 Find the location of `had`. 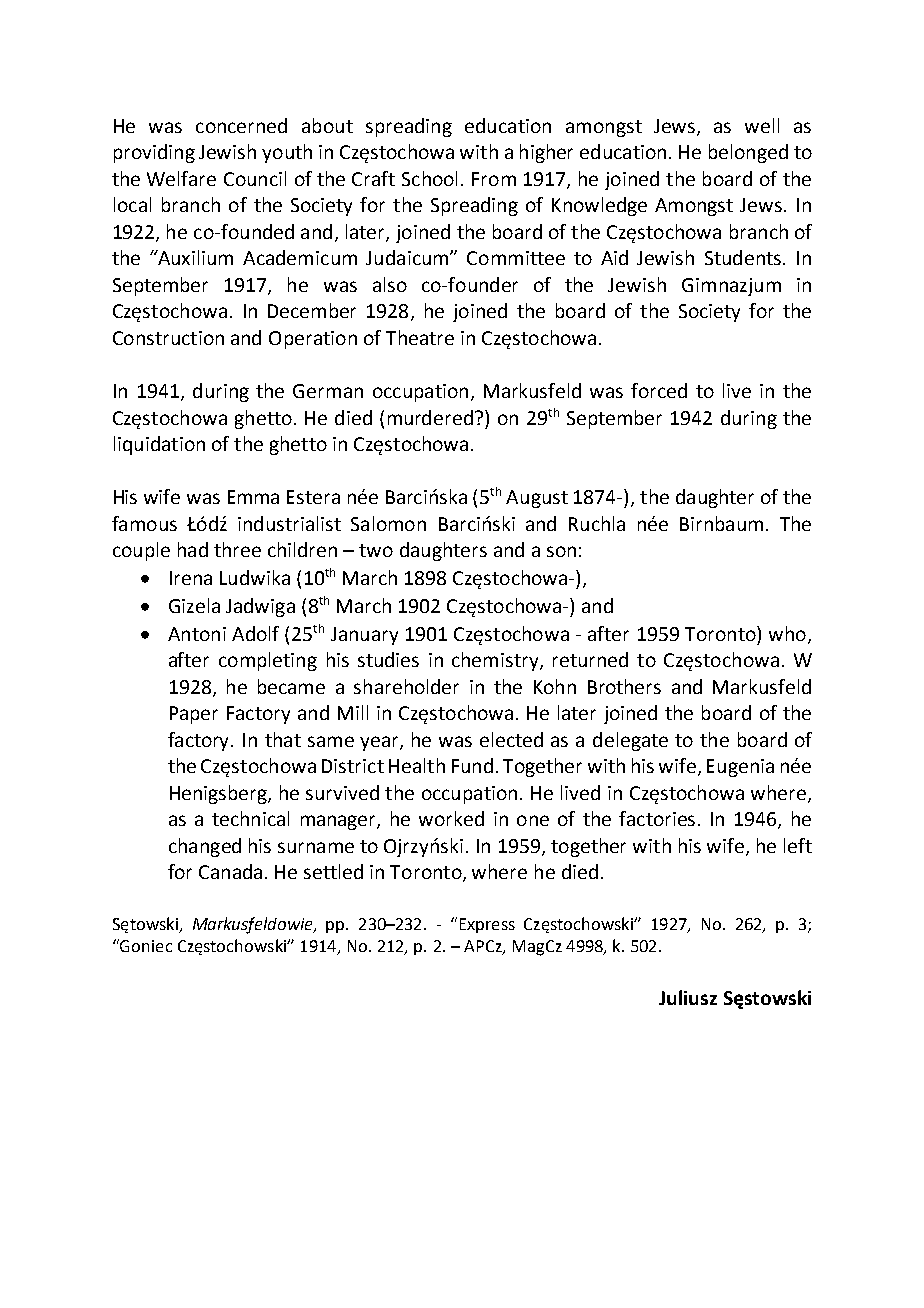

had is located at coordinates (193, 549).
